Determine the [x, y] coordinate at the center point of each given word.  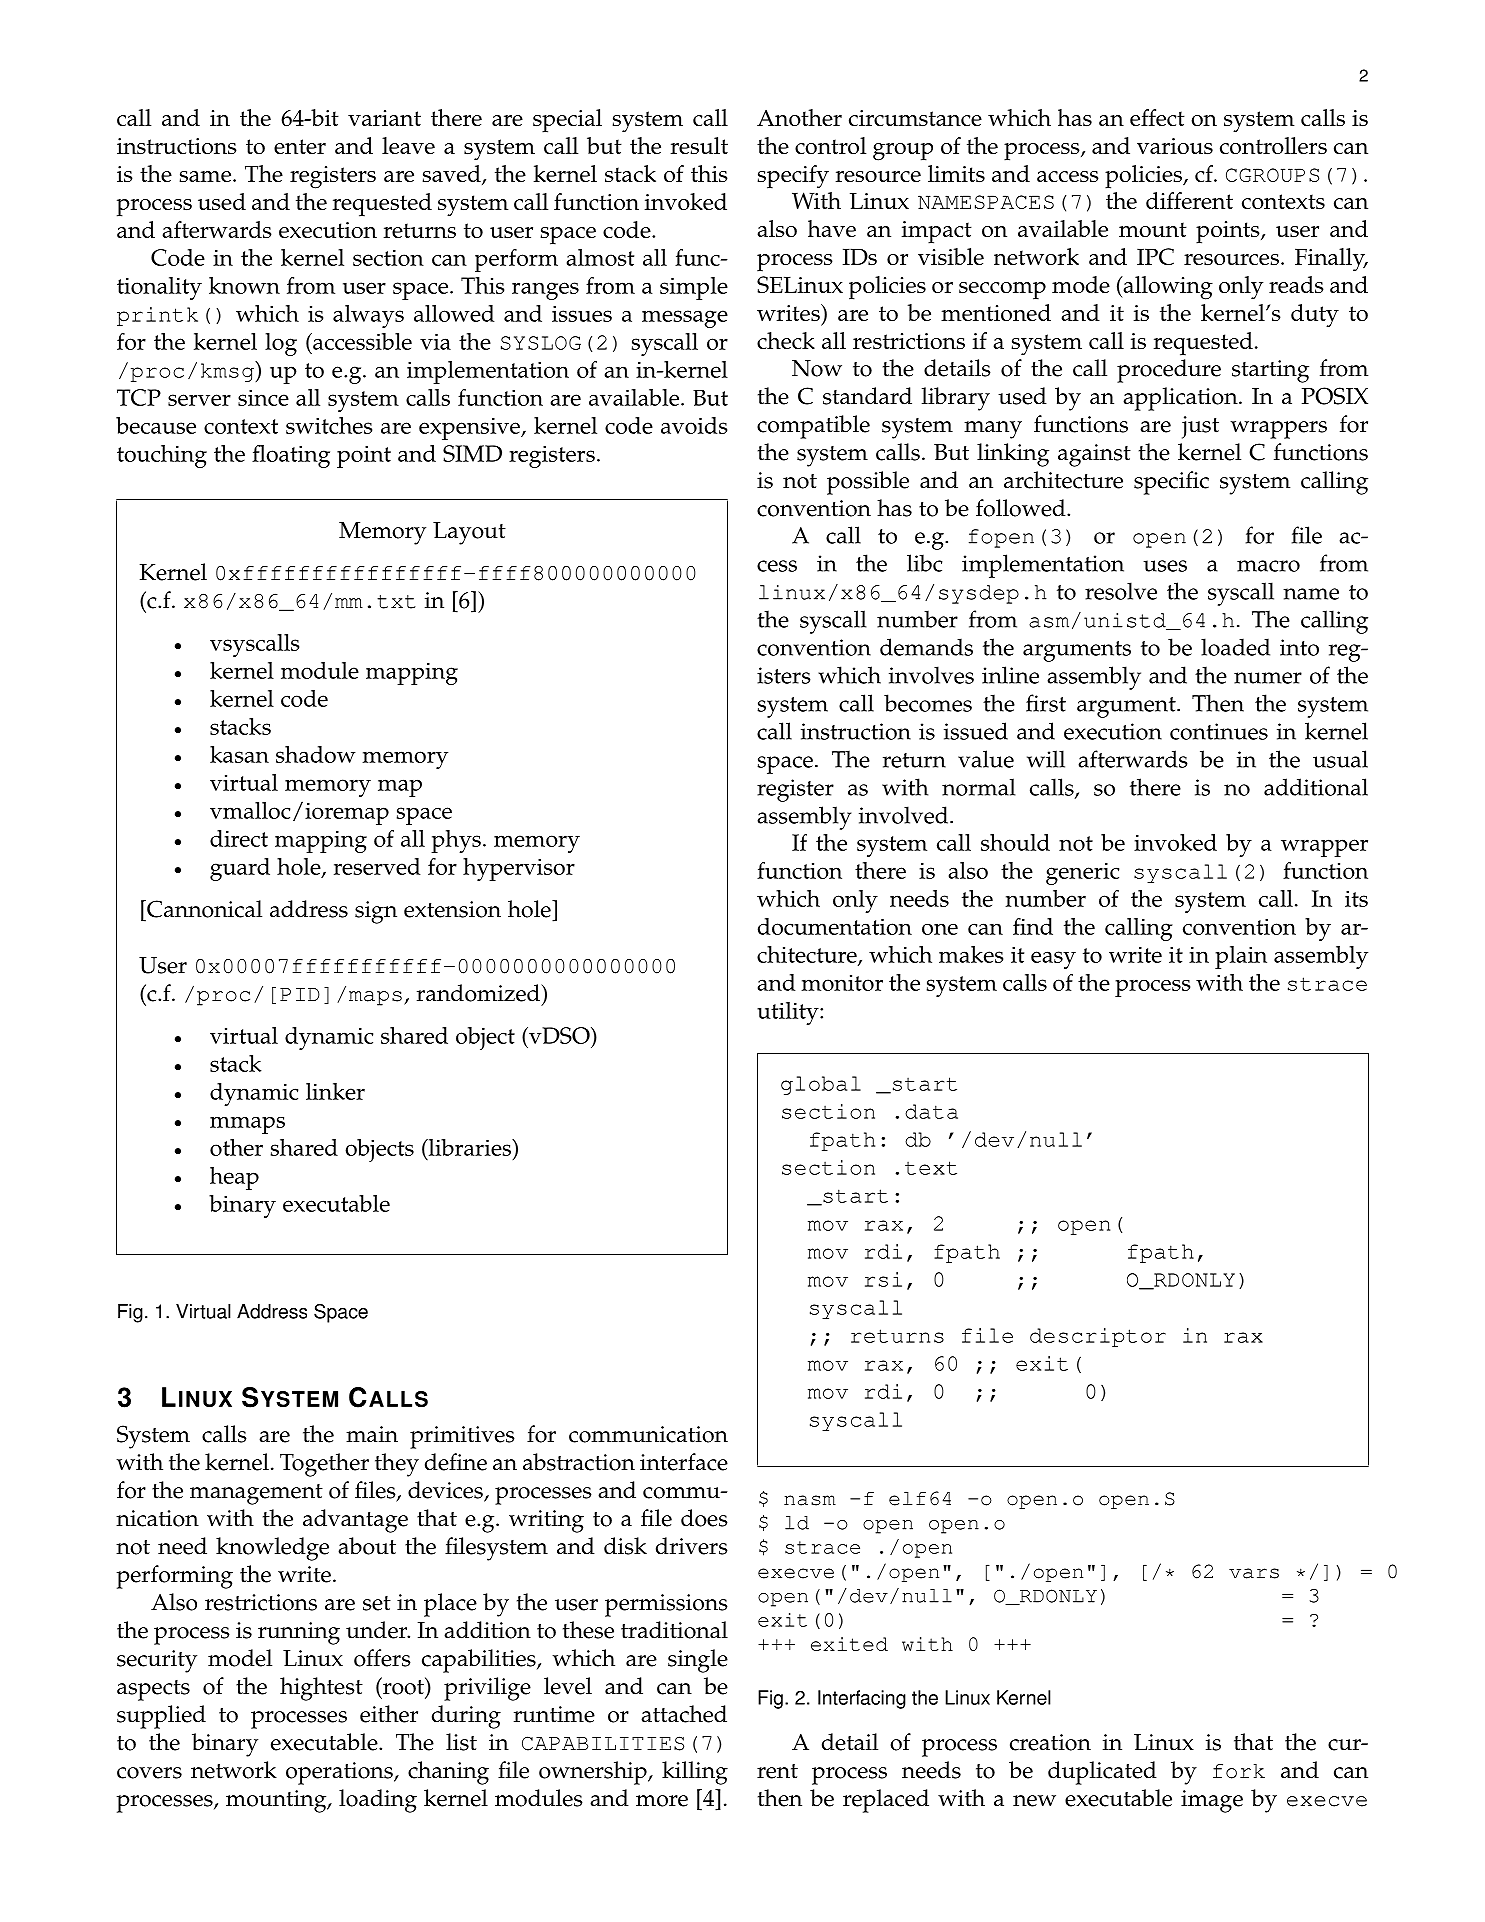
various [1175, 146]
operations [340, 1773]
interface [684, 1462]
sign [376, 912]
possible [868, 483]
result [699, 145]
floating [291, 456]
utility [789, 1013]
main [372, 1434]
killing [695, 1773]
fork [1239, 1771]
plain [1241, 957]
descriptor [1098, 1337]
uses [1165, 566]
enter [300, 146]
